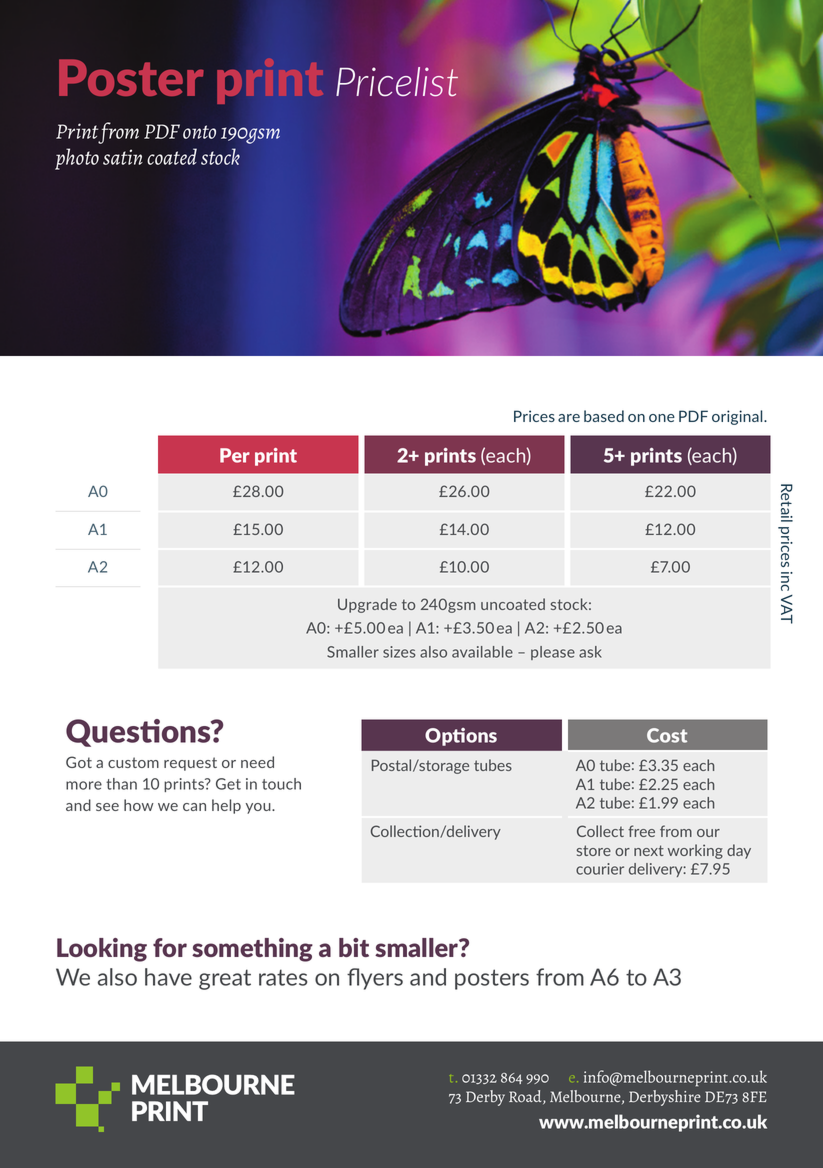 This page has width=823, height=1168. What do you see at coordinates (375, 979) in the page?
I see `flyers` at bounding box center [375, 979].
